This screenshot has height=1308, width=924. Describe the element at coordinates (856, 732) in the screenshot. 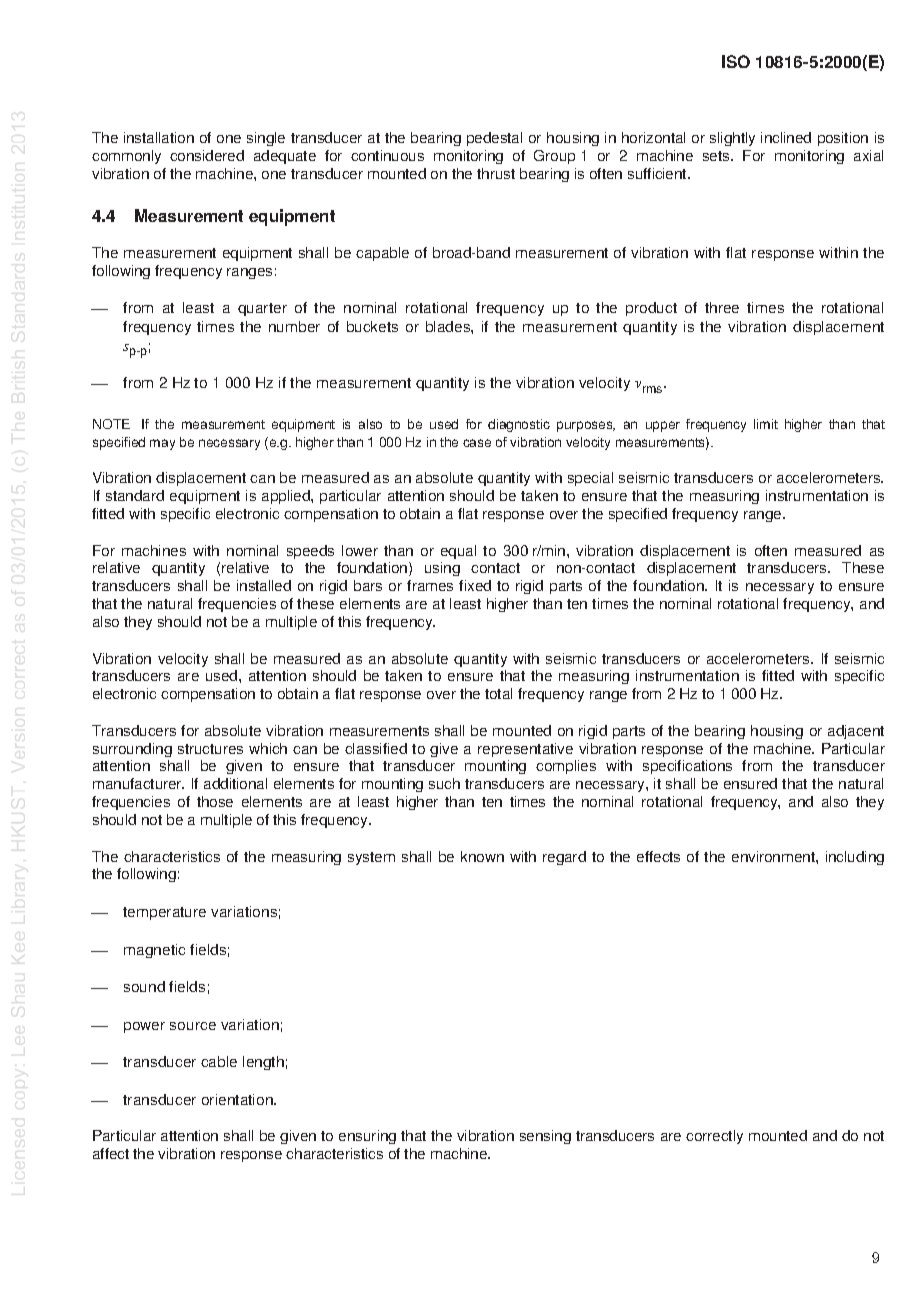

I see `adjacent` at that location.
